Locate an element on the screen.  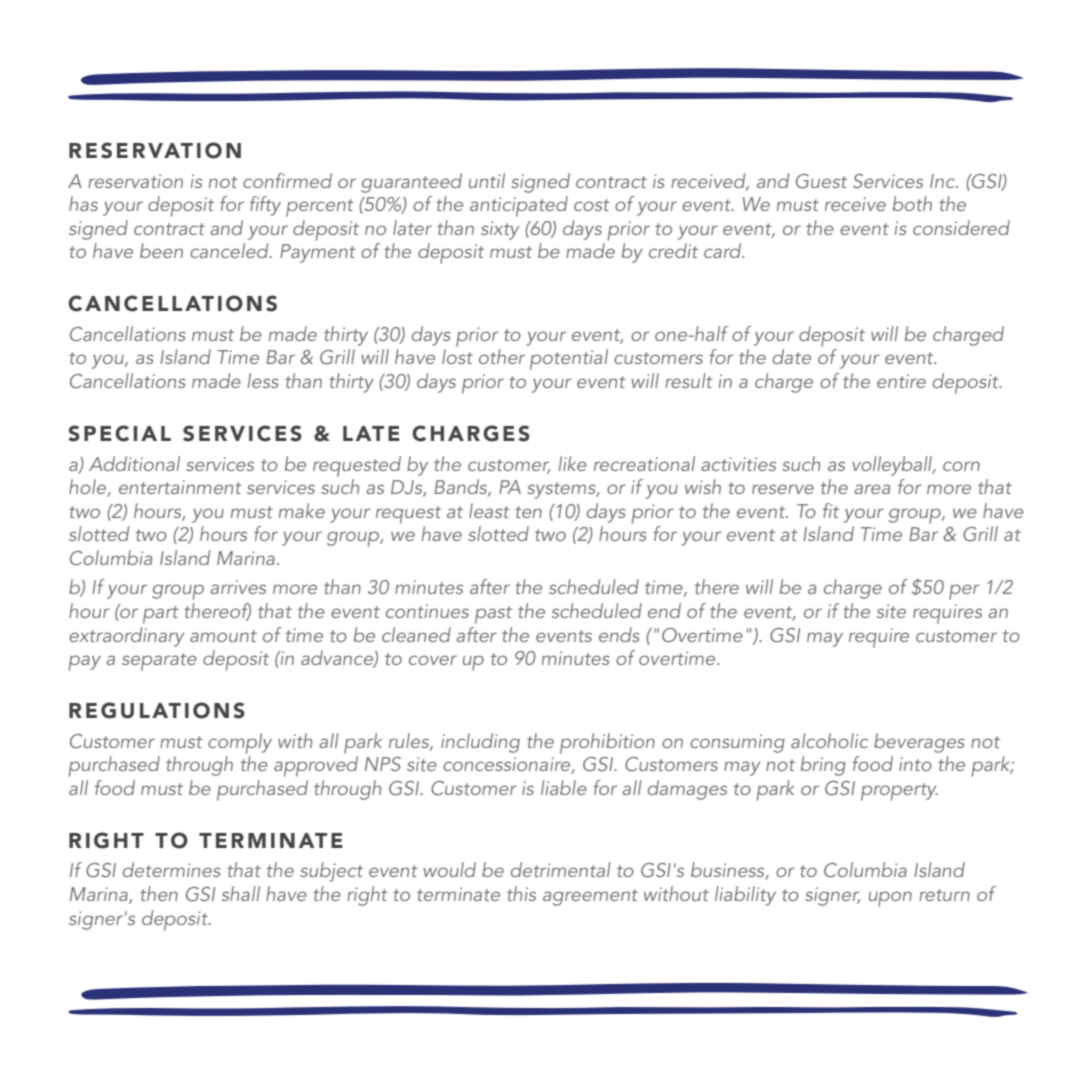
fit is located at coordinates (831, 510).
